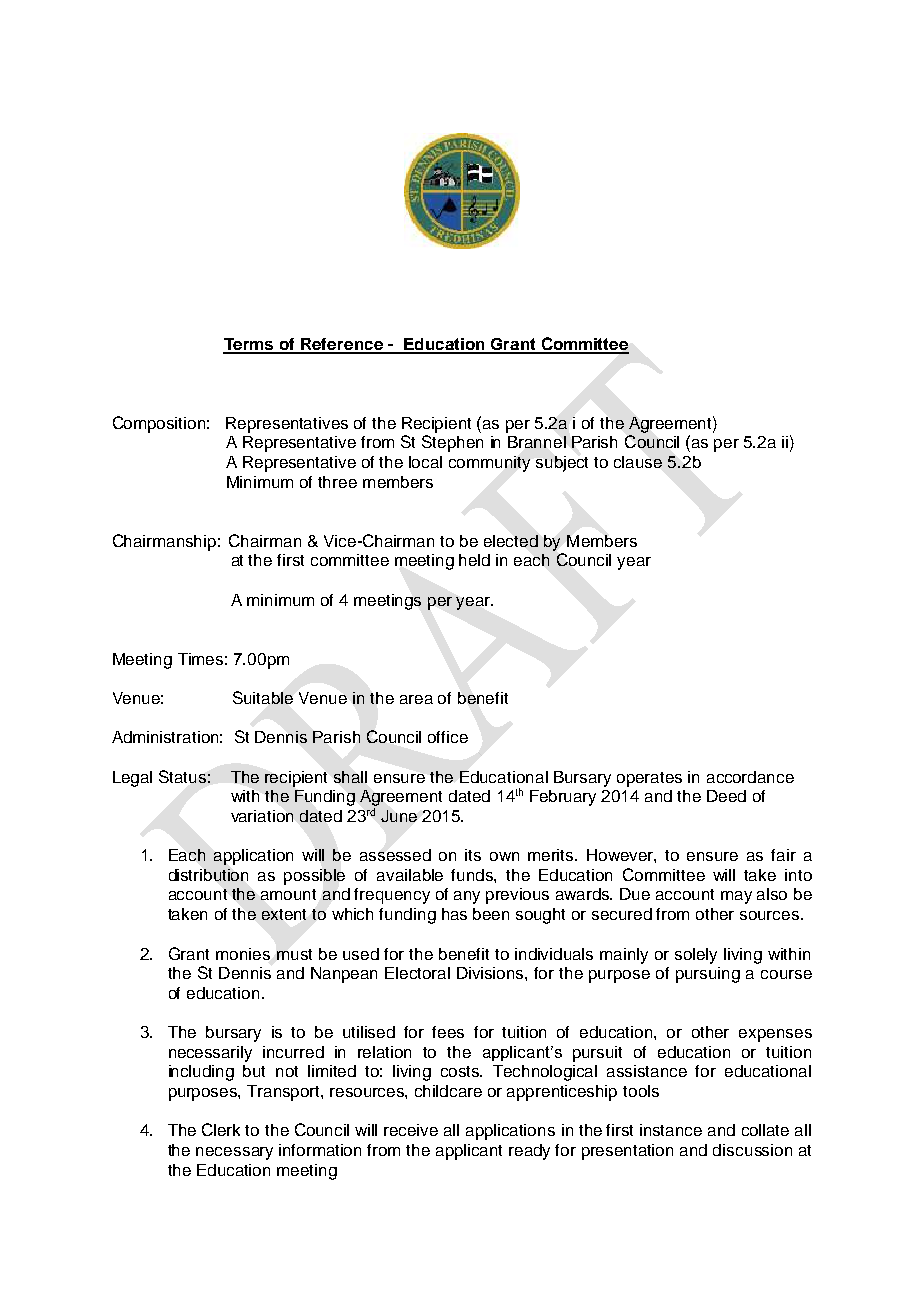 Image resolution: width=924 pixels, height=1308 pixels. I want to click on clause, so click(638, 462).
